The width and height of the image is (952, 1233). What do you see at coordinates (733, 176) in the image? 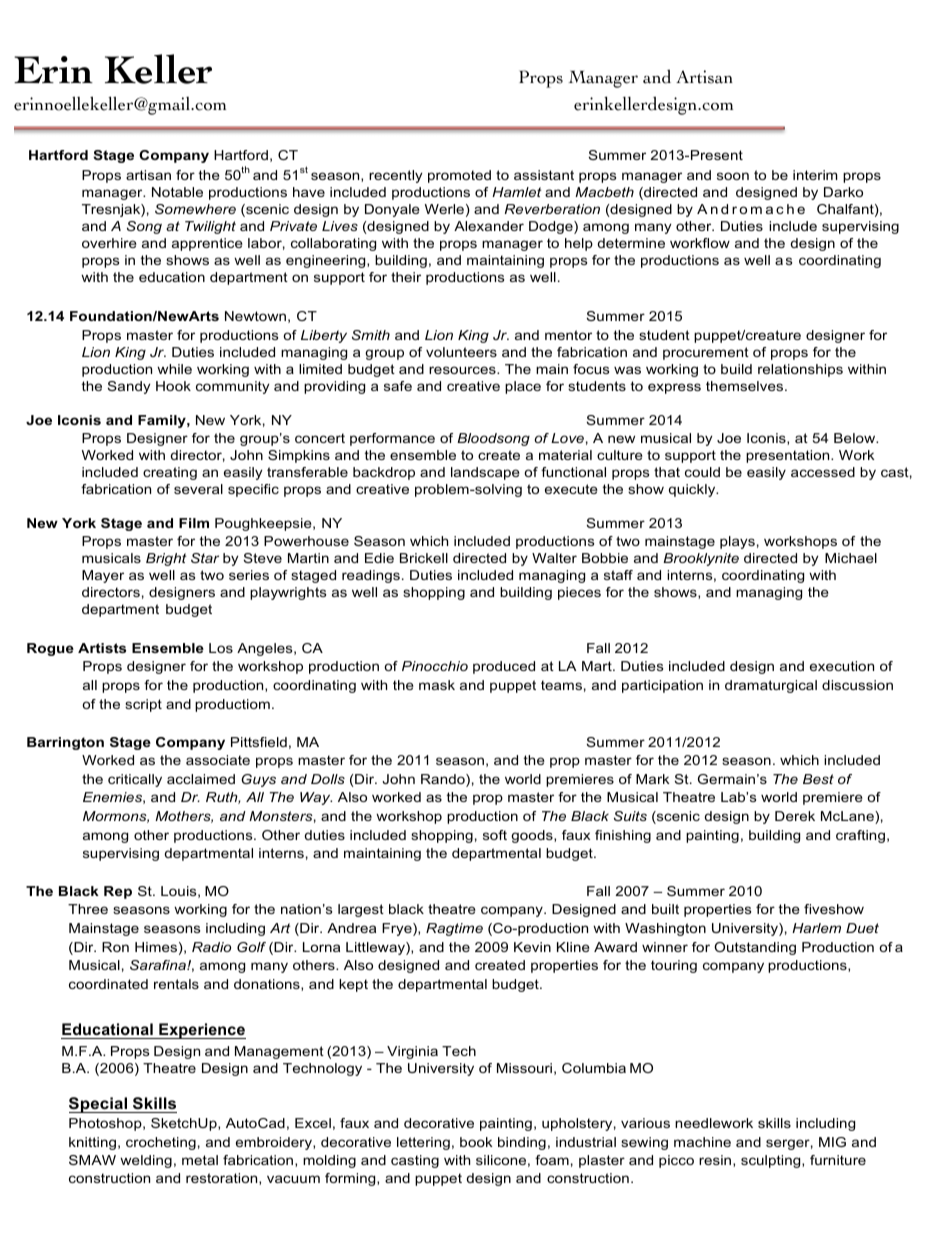
I see `soon` at bounding box center [733, 176].
